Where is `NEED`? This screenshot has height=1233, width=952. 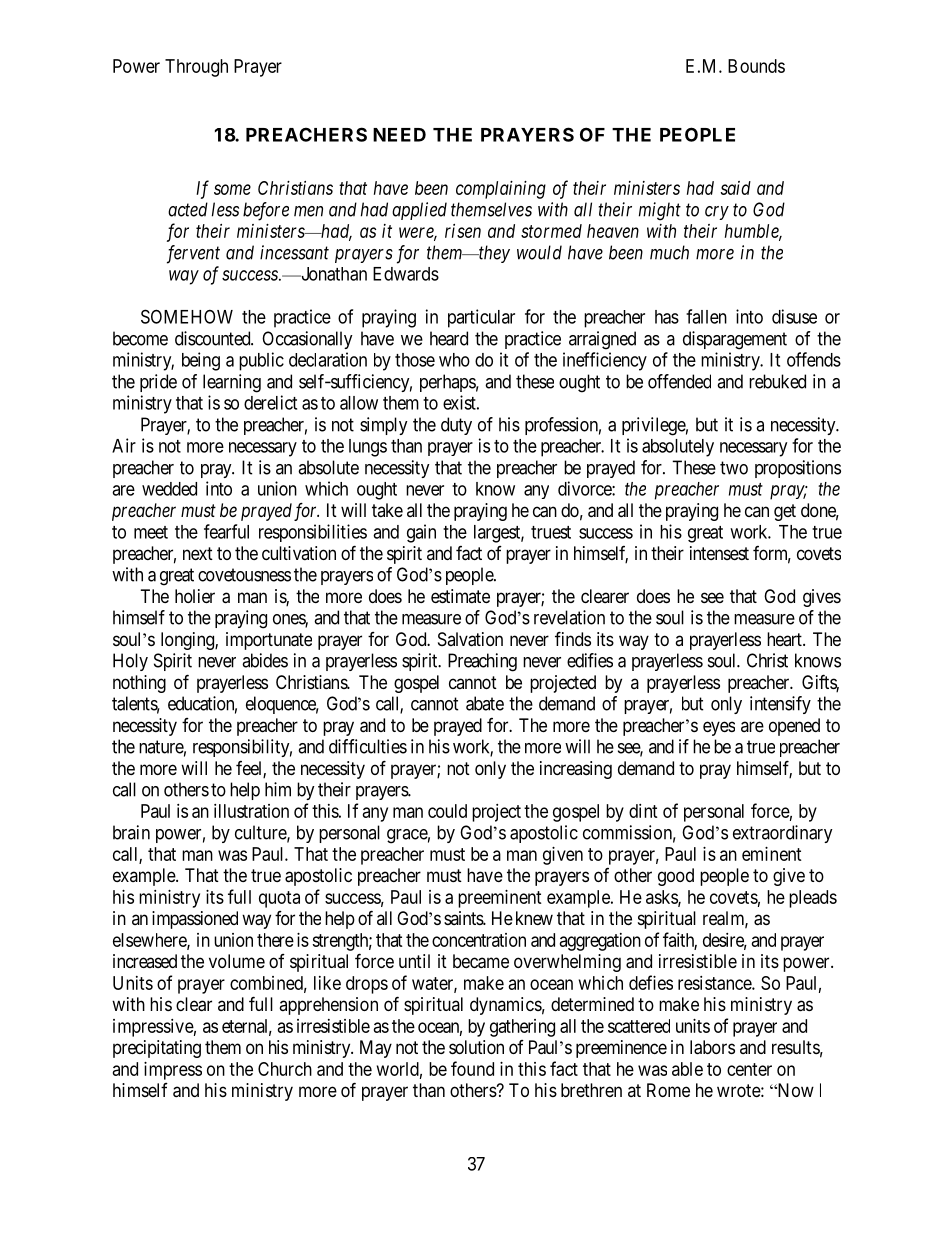
NEED is located at coordinates (399, 135).
